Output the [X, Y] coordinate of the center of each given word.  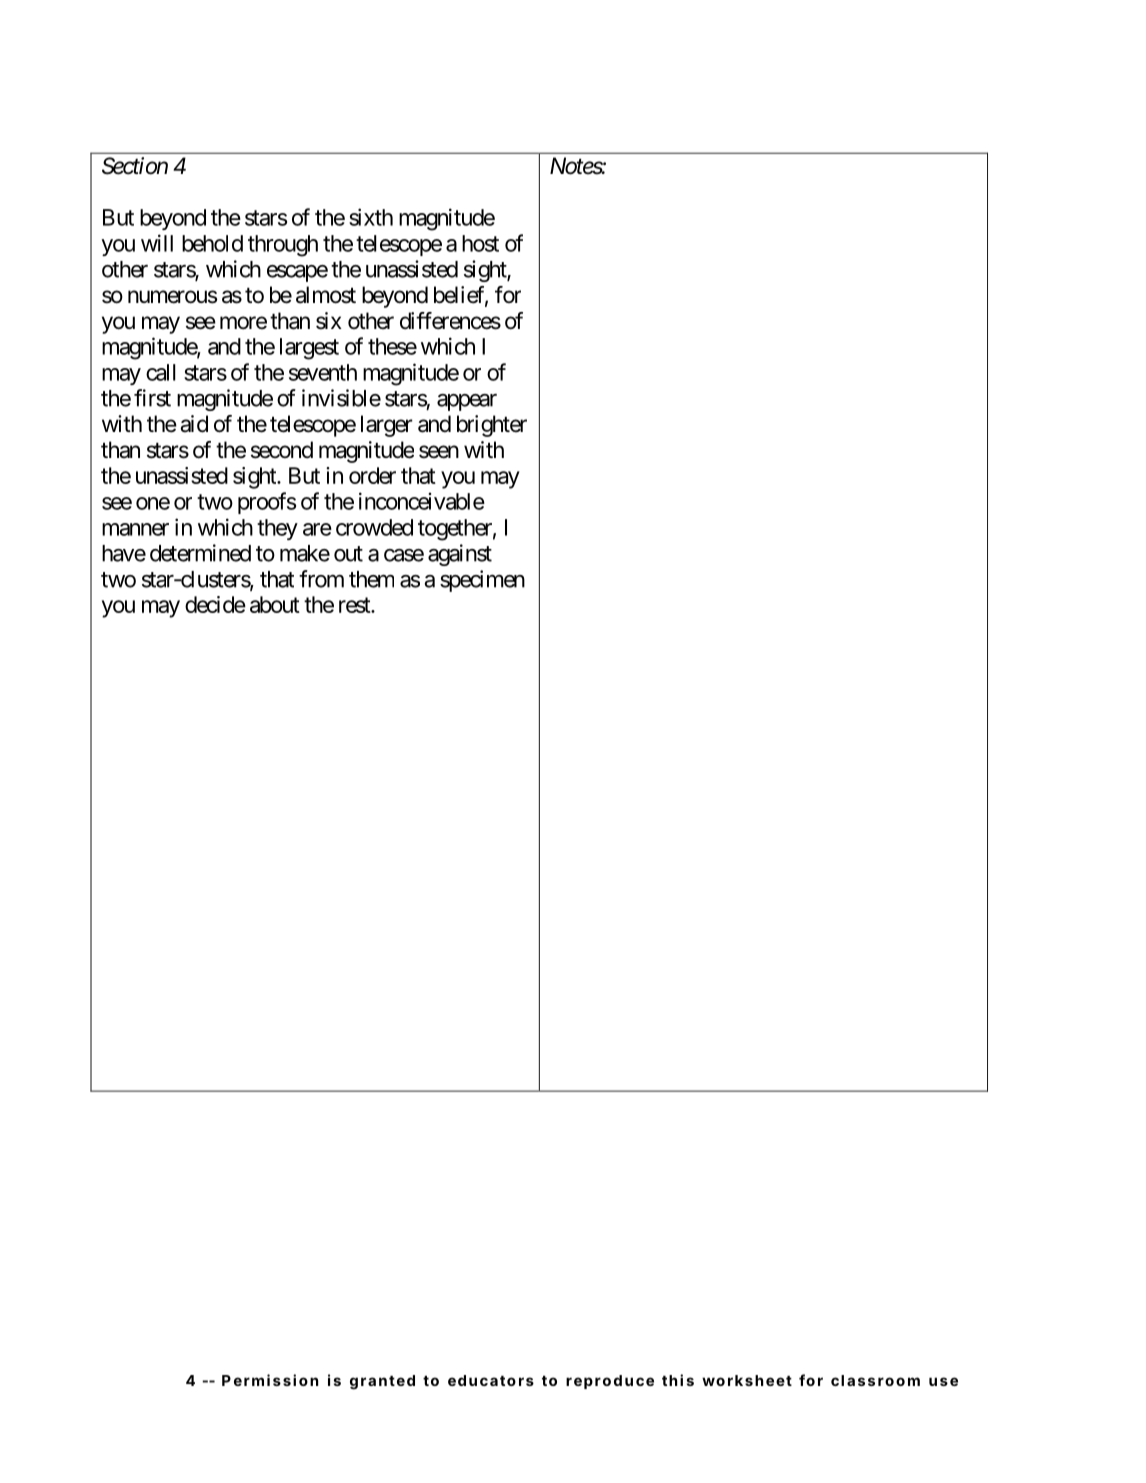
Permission [270, 1380]
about [275, 604]
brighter [492, 426]
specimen [482, 581]
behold [212, 243]
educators [491, 1380]
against [460, 555]
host [480, 243]
